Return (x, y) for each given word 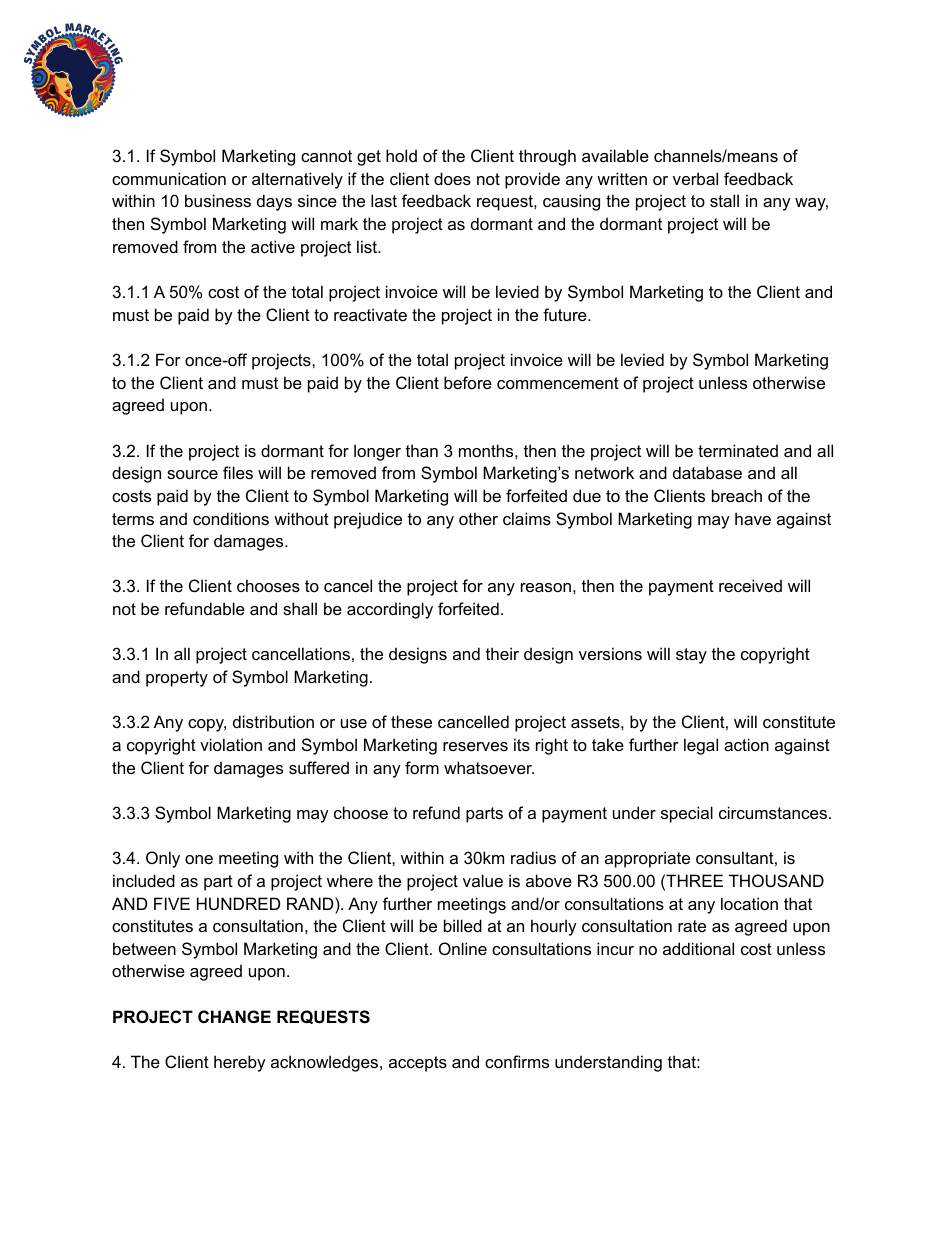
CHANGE (234, 1016)
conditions (231, 518)
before (468, 382)
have (753, 518)
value (483, 880)
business (218, 200)
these (411, 721)
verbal (695, 178)
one (199, 859)
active (273, 246)
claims (527, 518)
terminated (738, 450)
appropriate (647, 859)
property (177, 679)
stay (691, 656)
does (452, 178)
